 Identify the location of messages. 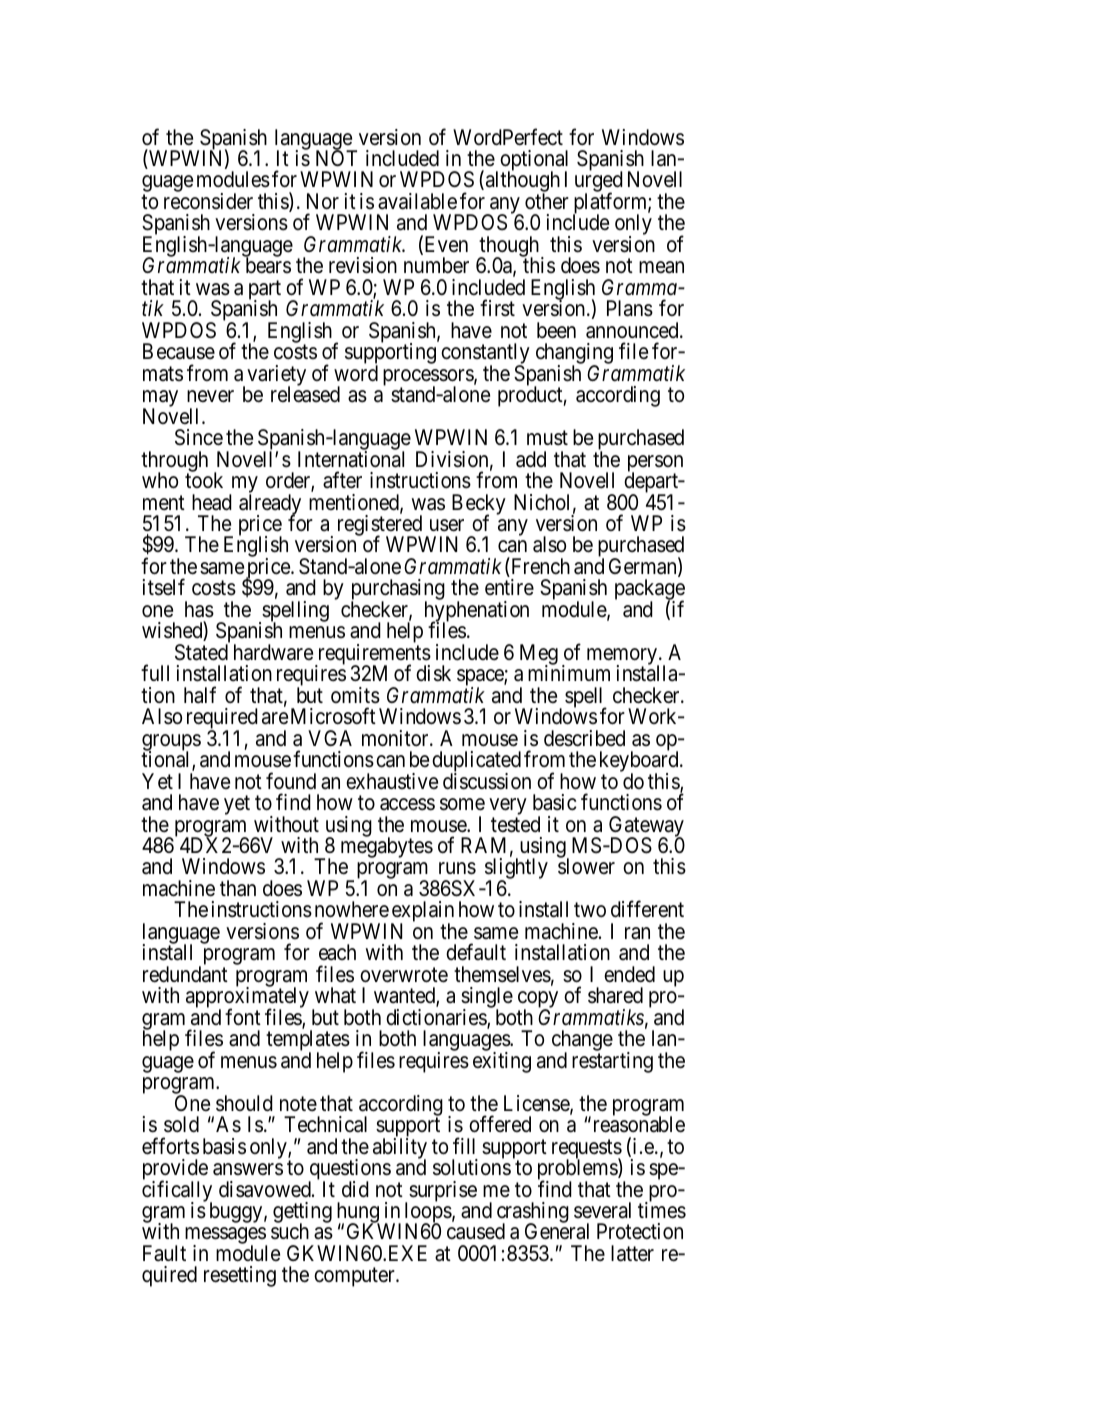
(224, 1237).
